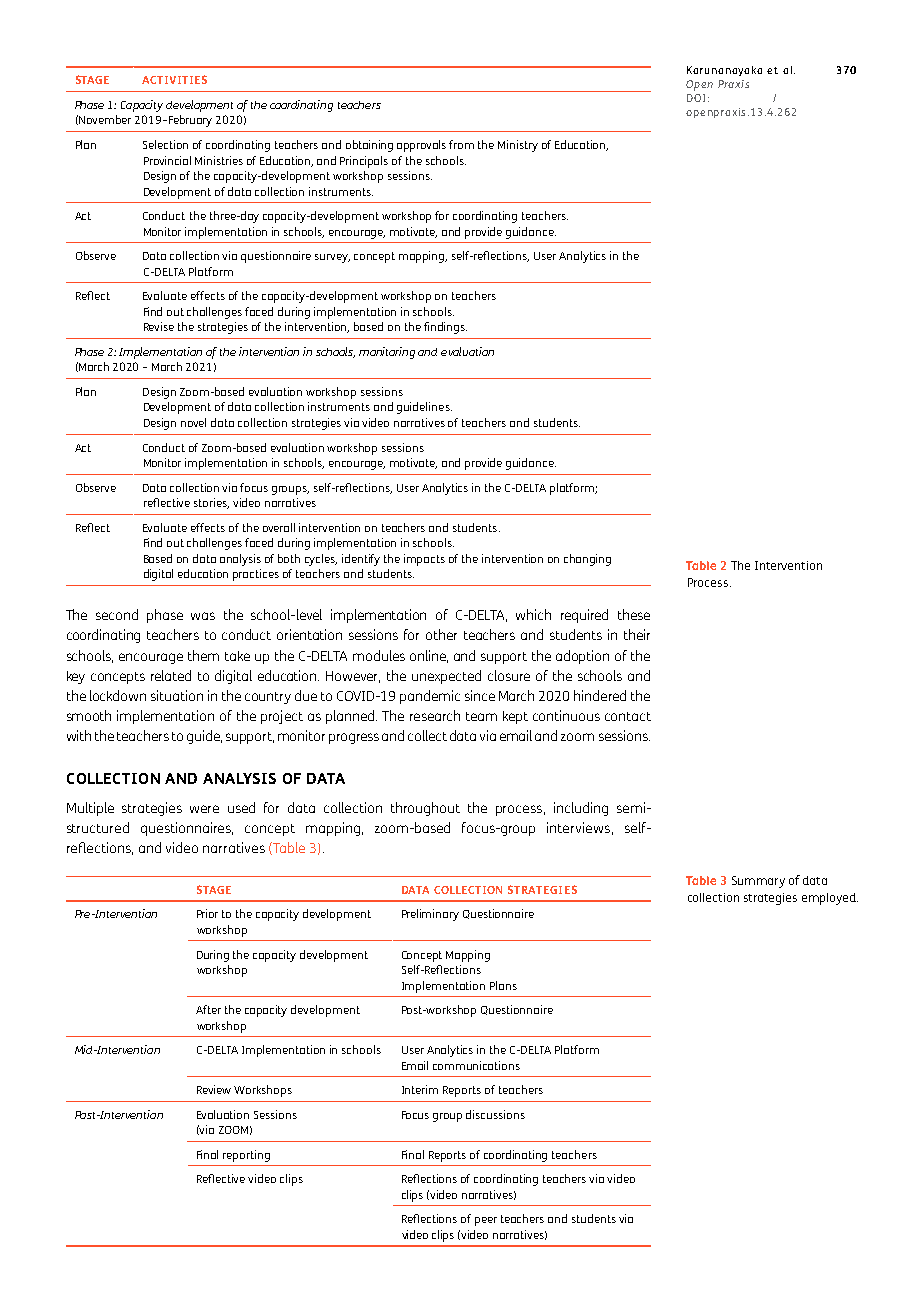 Image resolution: width=924 pixels, height=1308 pixels. I want to click on survey, so click(332, 258).
